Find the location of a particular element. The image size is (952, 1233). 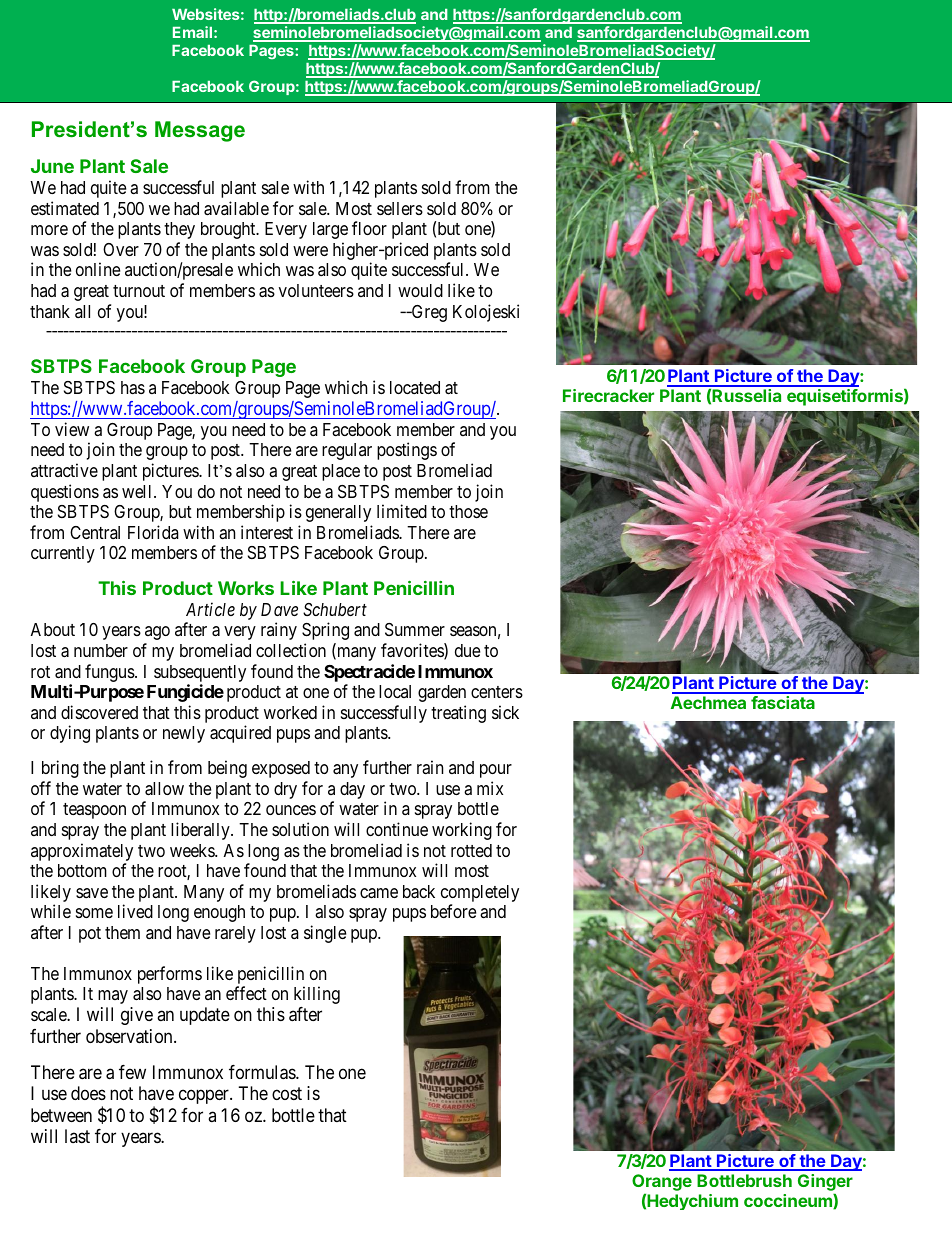

due is located at coordinates (467, 650).
